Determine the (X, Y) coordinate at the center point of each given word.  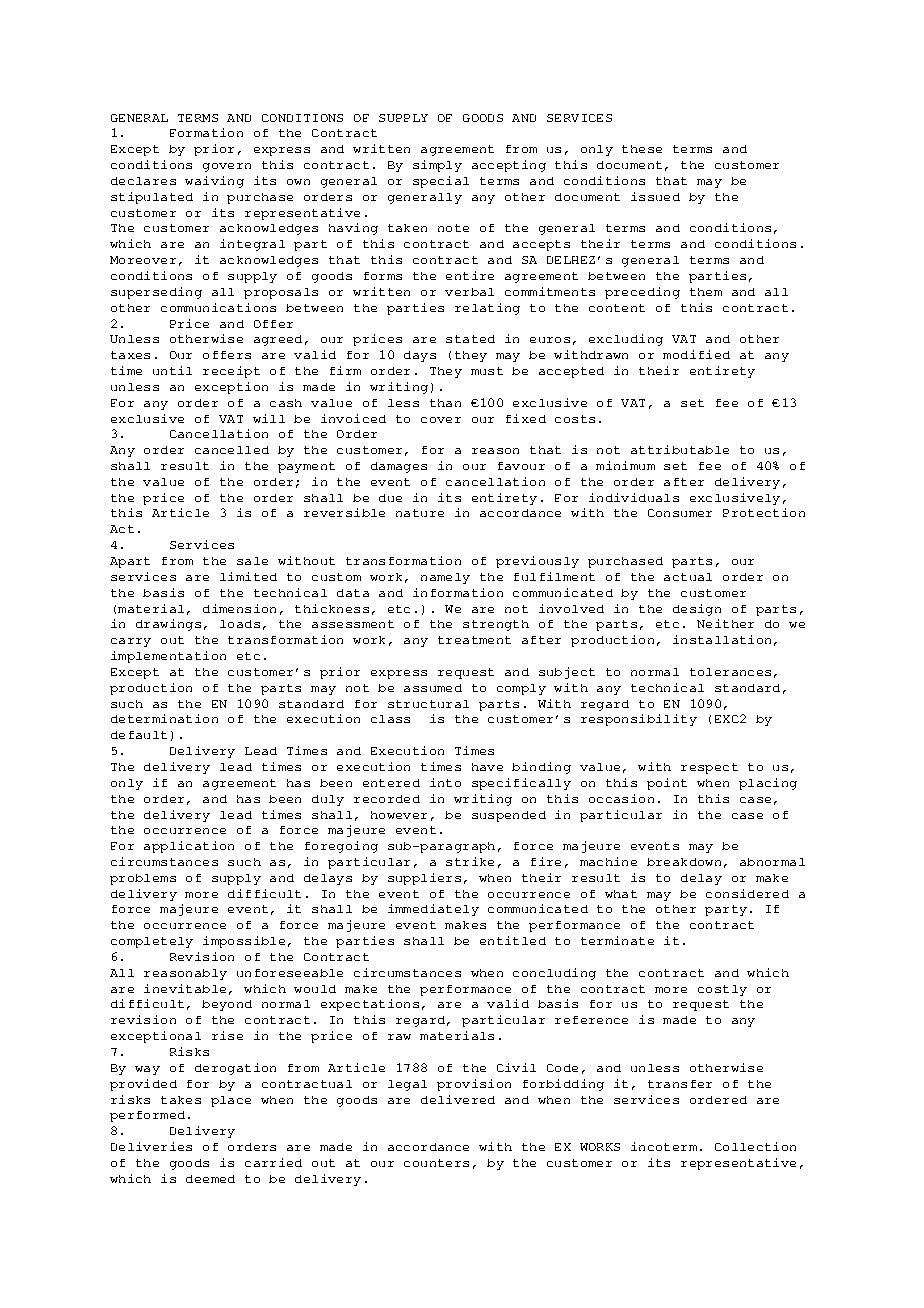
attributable (680, 449)
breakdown (684, 862)
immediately (433, 910)
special (441, 182)
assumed (433, 688)
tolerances (730, 672)
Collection (755, 1146)
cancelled (232, 450)
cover (441, 420)
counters (436, 1163)
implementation (168, 657)
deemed (210, 1179)
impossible (244, 942)
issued (655, 196)
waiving (214, 182)
